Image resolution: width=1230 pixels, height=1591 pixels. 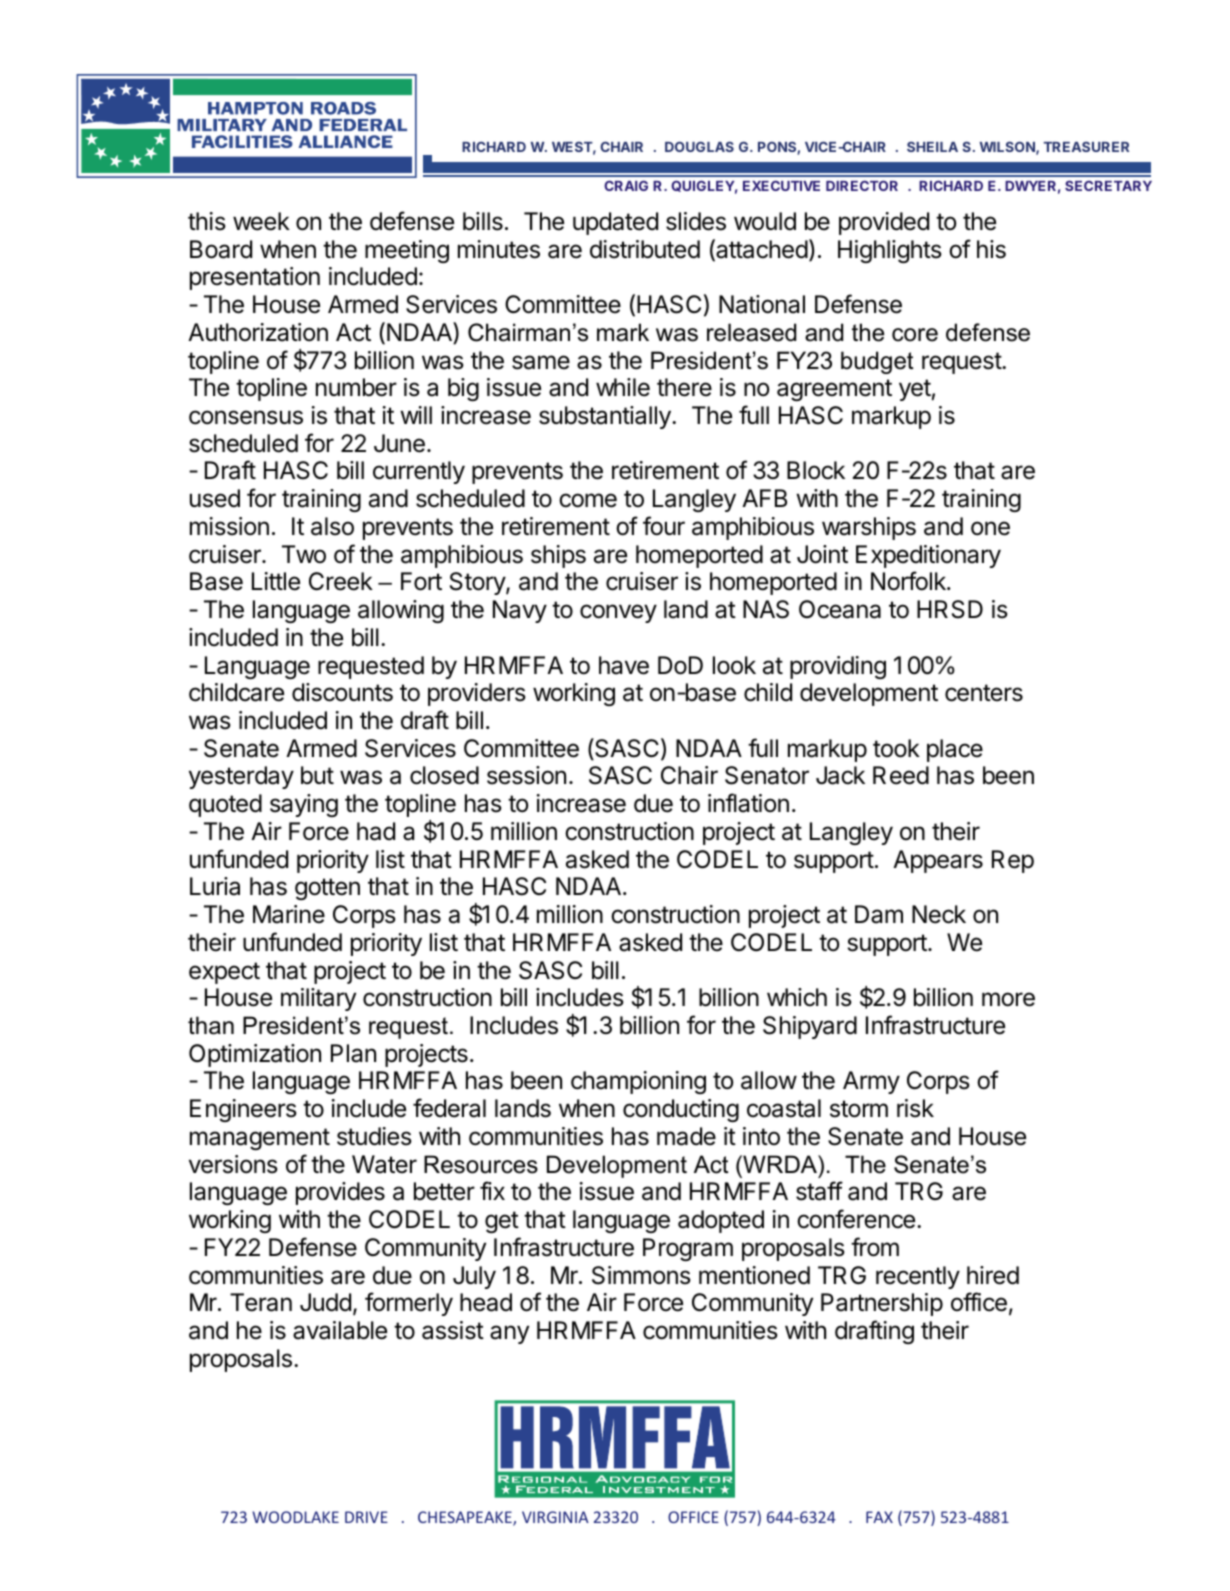 I want to click on substantially, so click(x=606, y=417).
